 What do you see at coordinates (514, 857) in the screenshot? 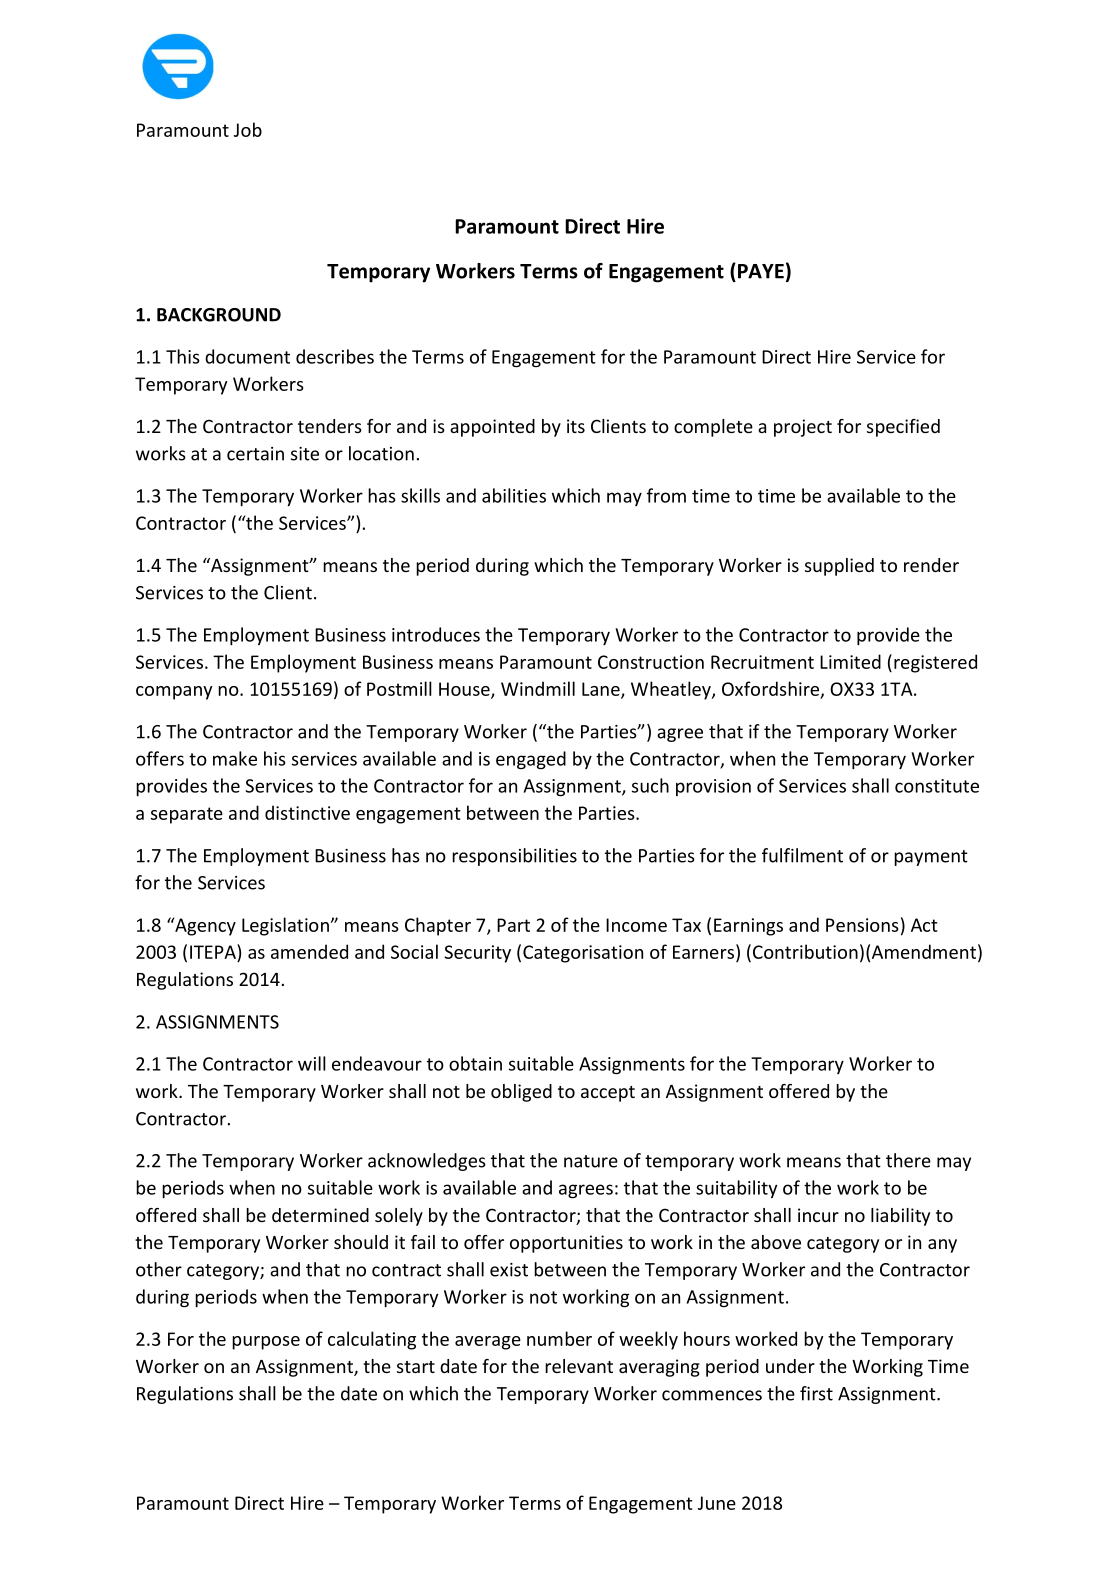
I see `responsibilities` at bounding box center [514, 857].
